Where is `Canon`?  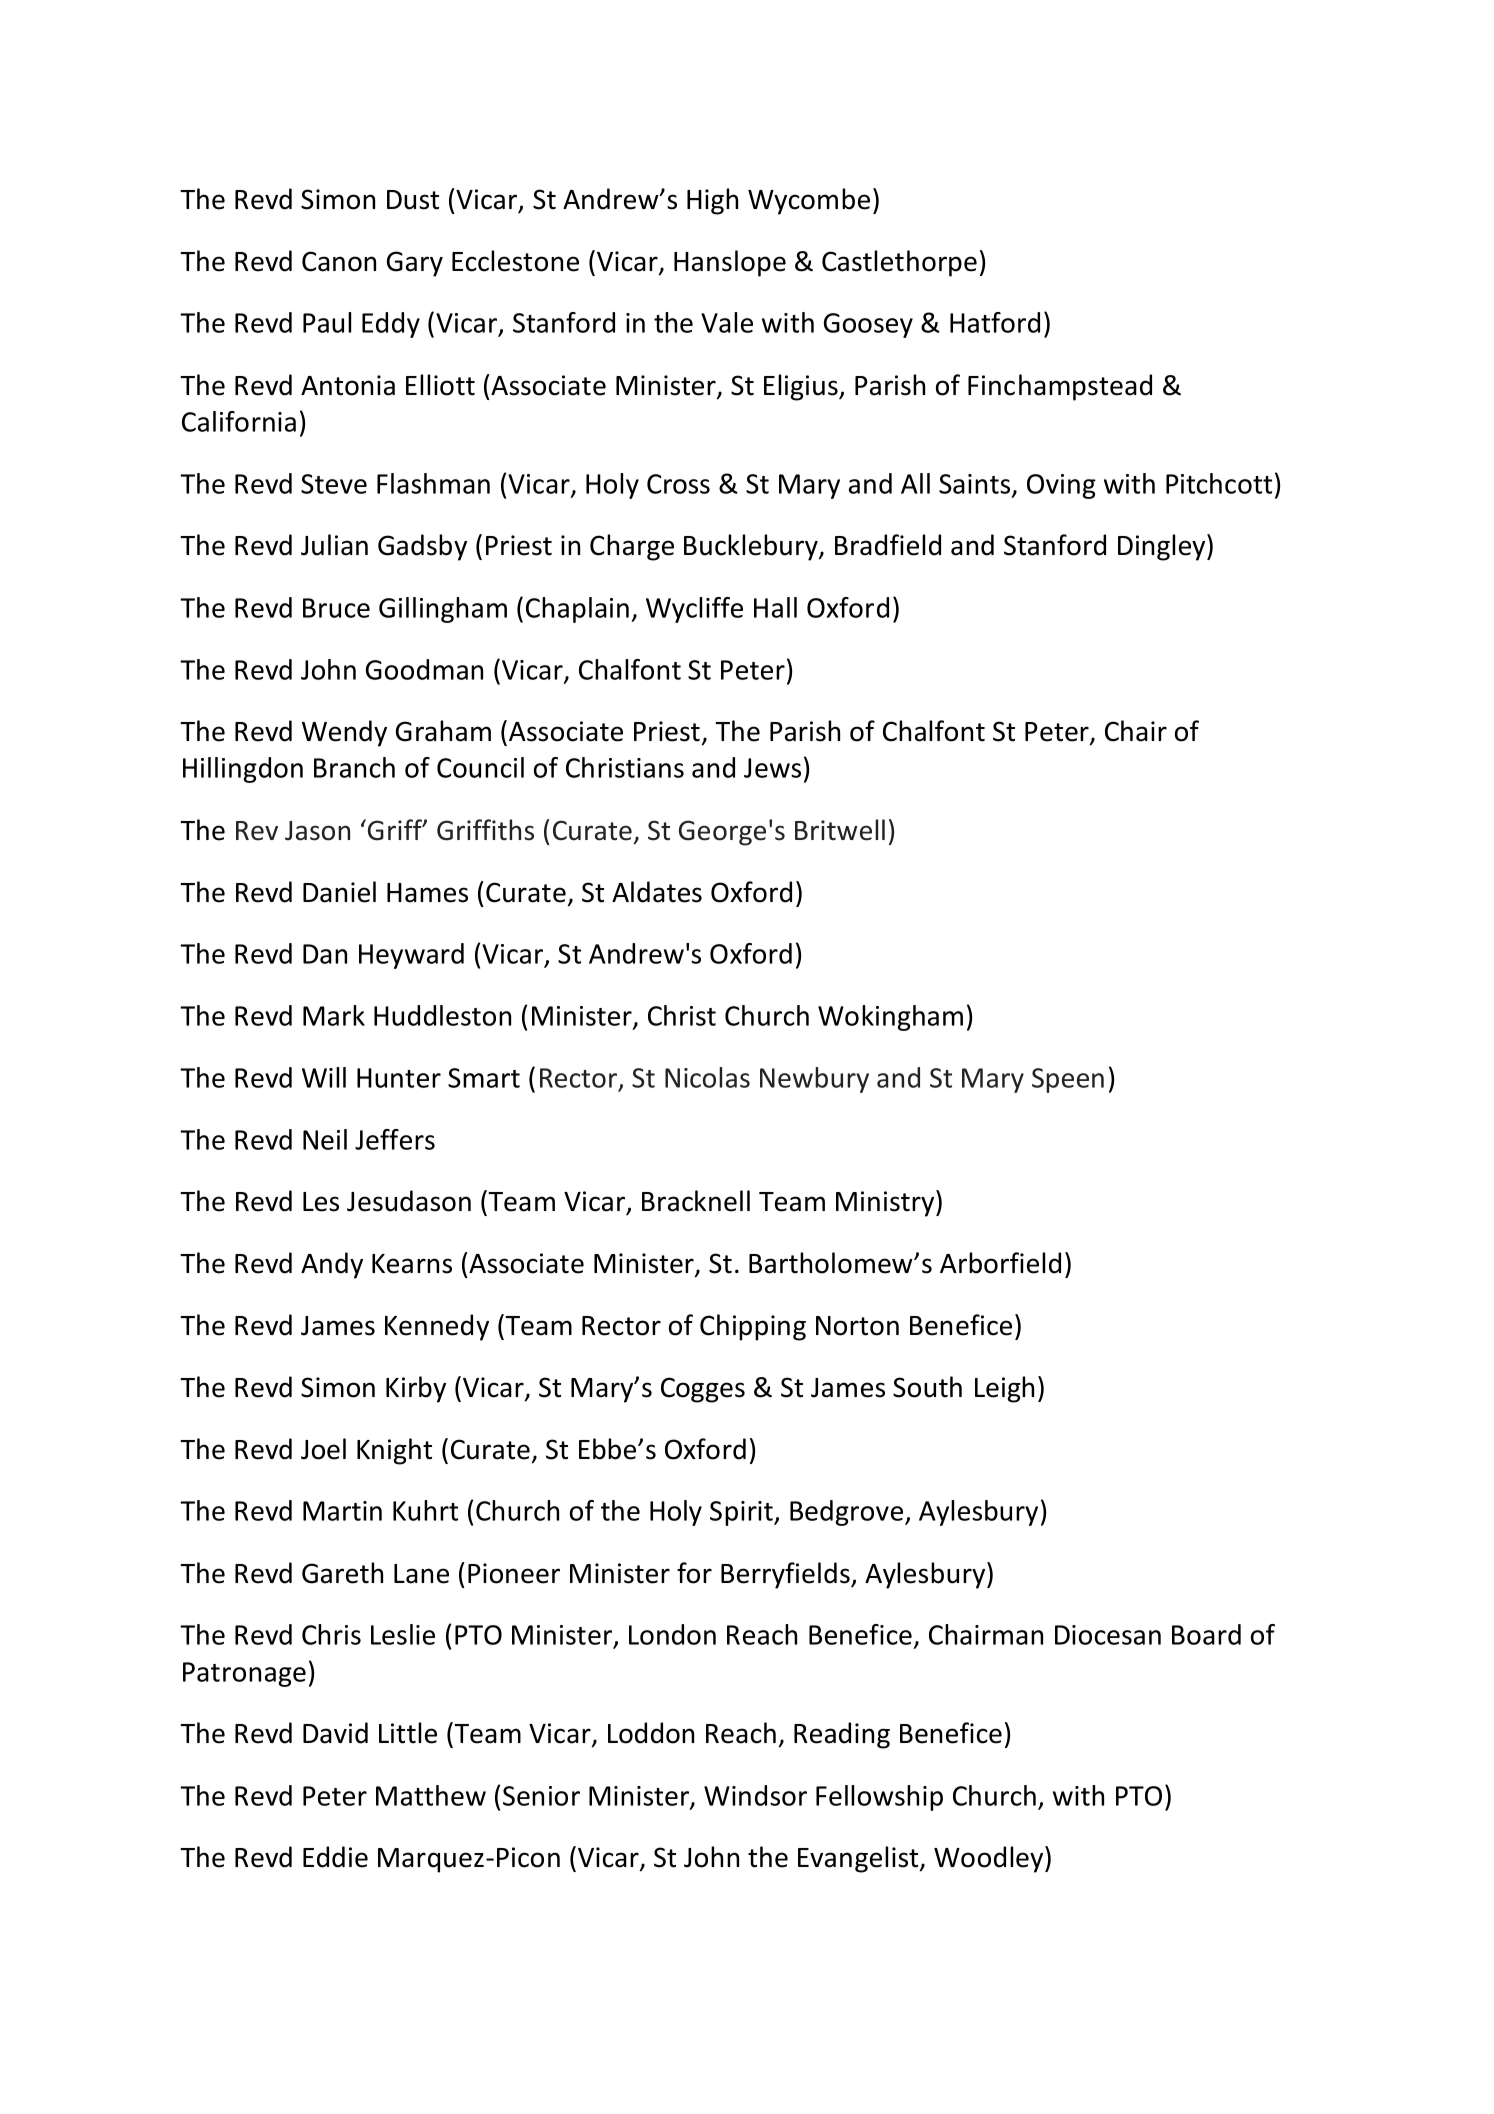
Canon is located at coordinates (339, 261).
